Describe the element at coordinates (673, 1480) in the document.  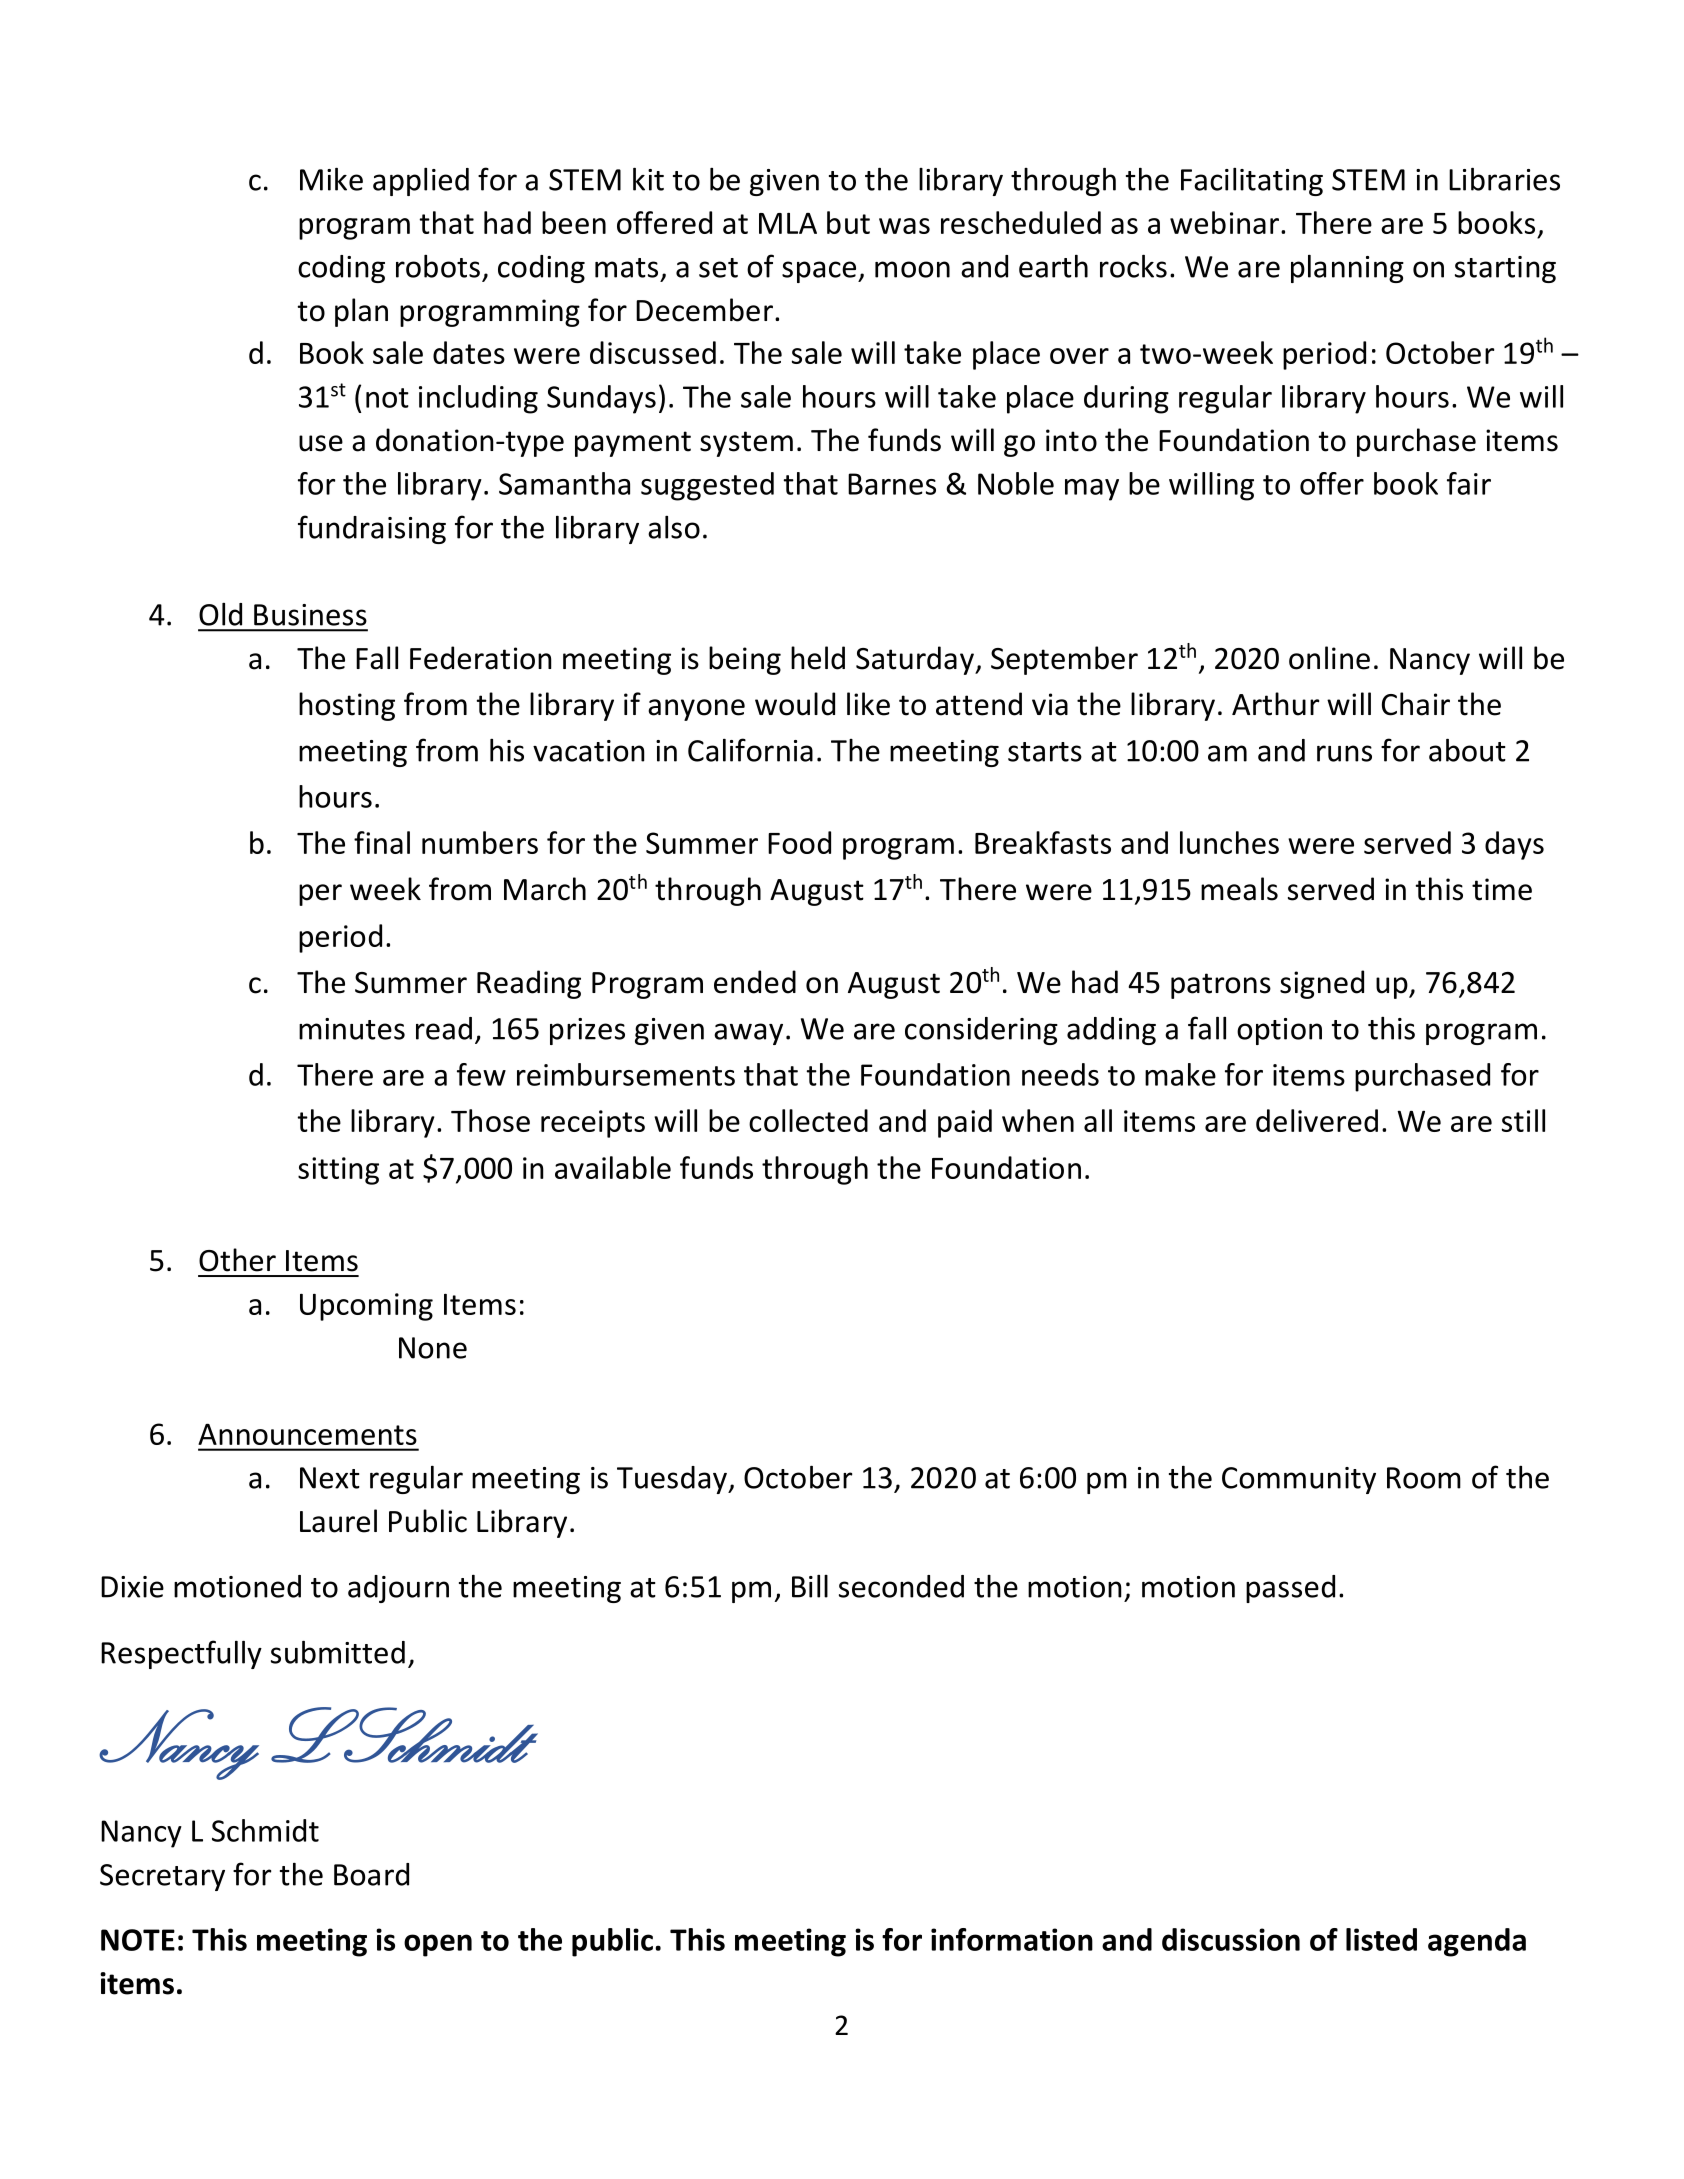
I see `Tuesday` at that location.
